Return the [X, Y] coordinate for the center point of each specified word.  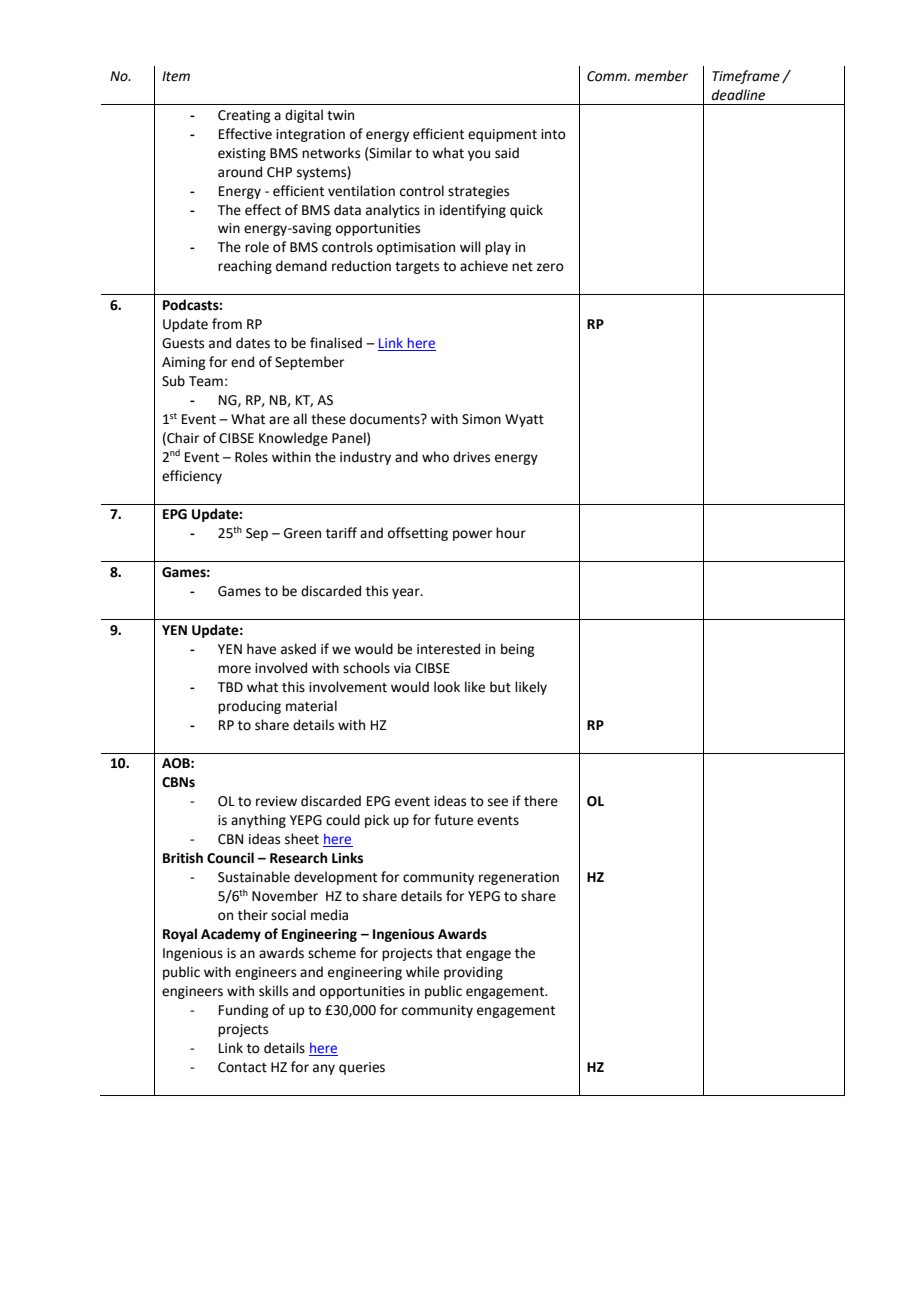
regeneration [519, 878]
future [453, 820]
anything [258, 821]
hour [511, 533]
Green [302, 533]
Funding [243, 1011]
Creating [244, 116]
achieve [484, 266]
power [472, 535]
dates [253, 343]
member [661, 76]
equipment [502, 135]
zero [550, 267]
